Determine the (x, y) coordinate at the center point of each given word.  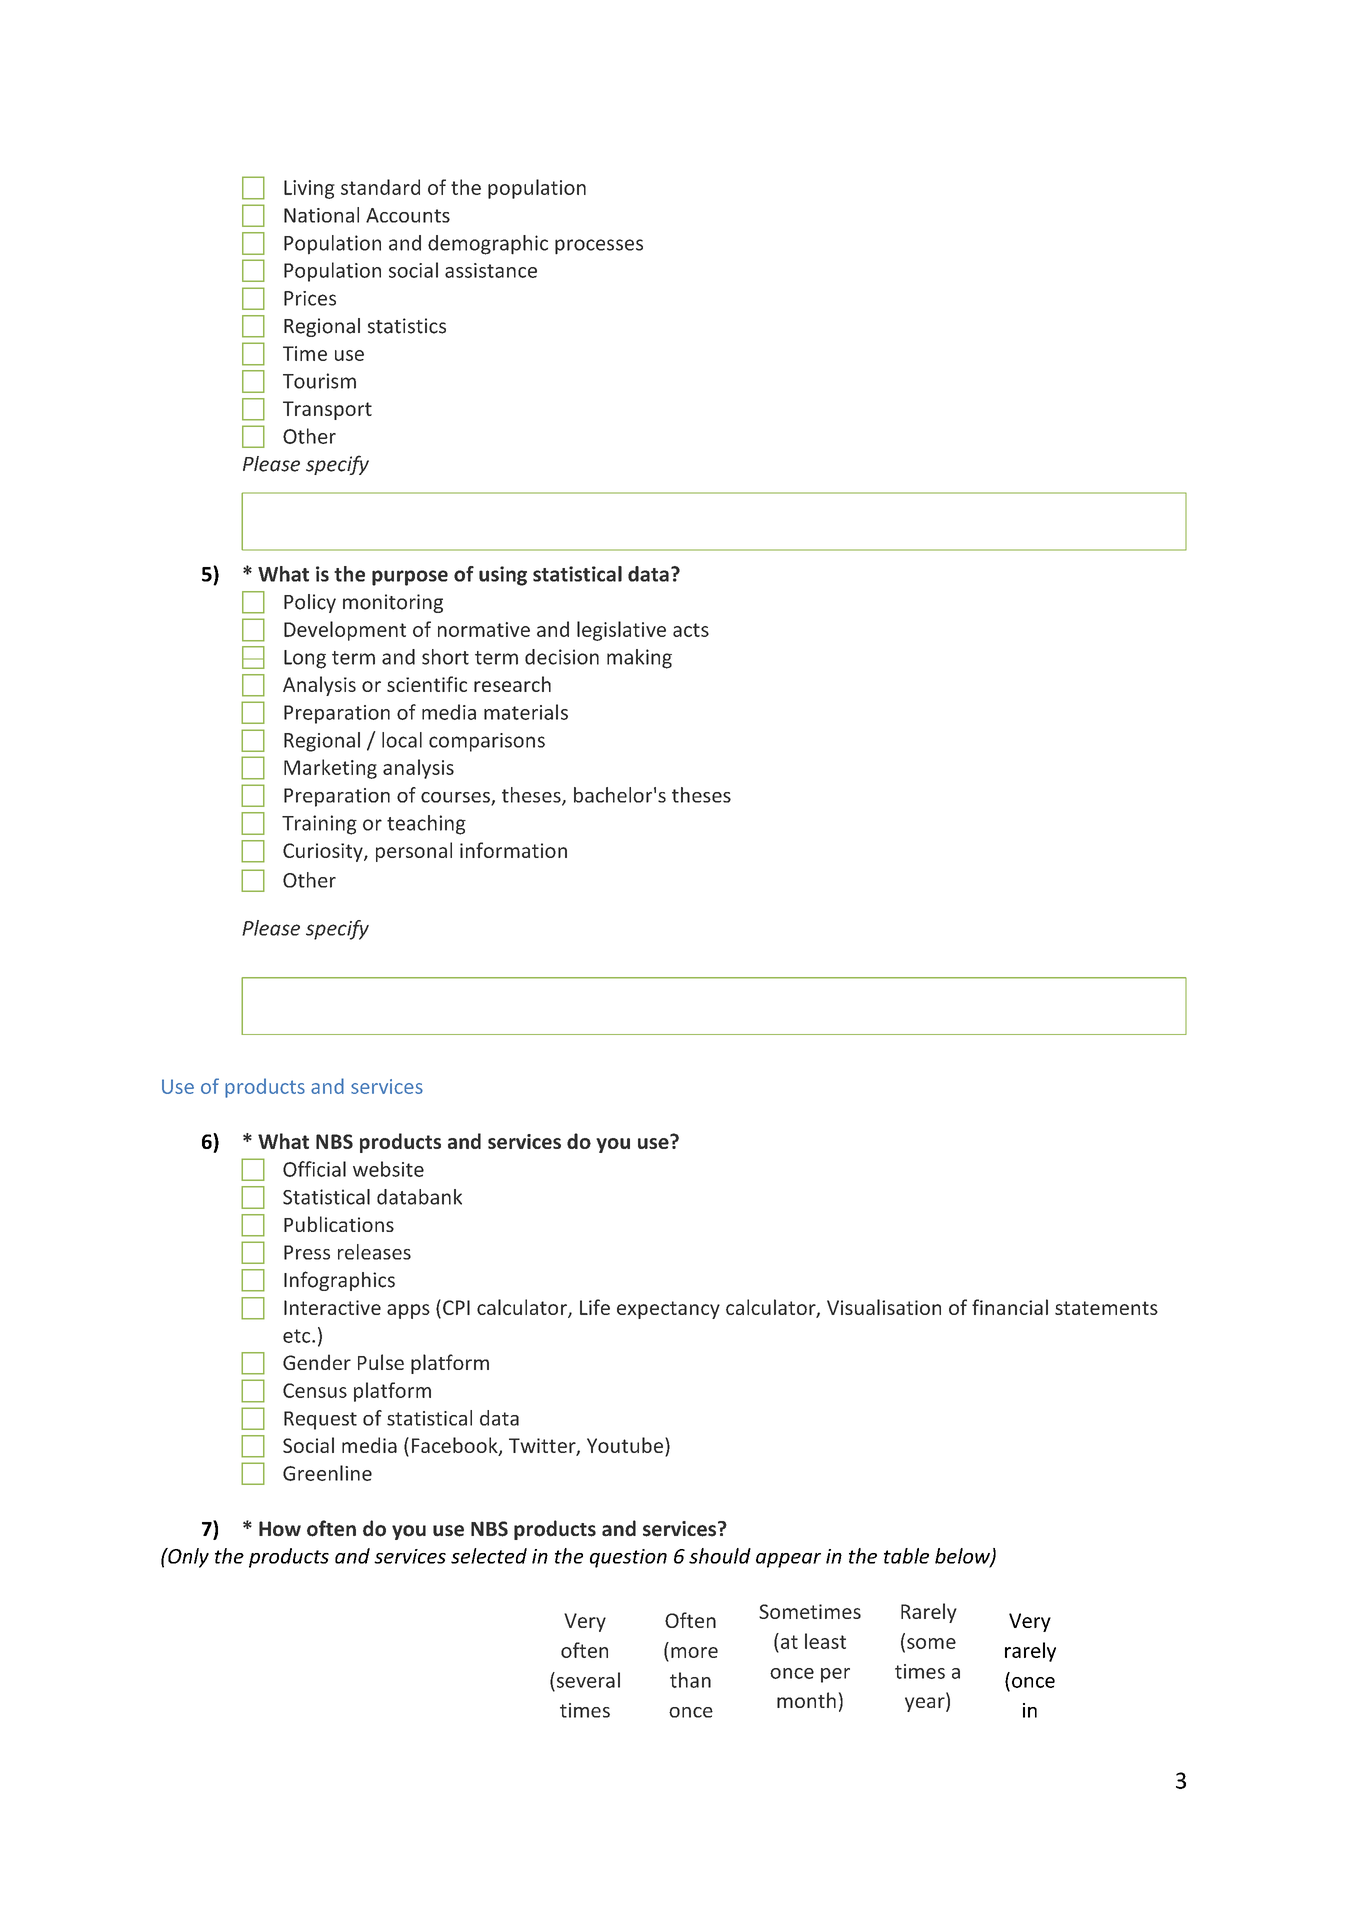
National (321, 215)
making (639, 659)
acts (691, 630)
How (280, 1529)
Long (305, 659)
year (926, 1704)
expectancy (668, 1310)
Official (314, 1169)
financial (1010, 1307)
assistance (491, 270)
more (694, 1652)
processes (599, 247)
